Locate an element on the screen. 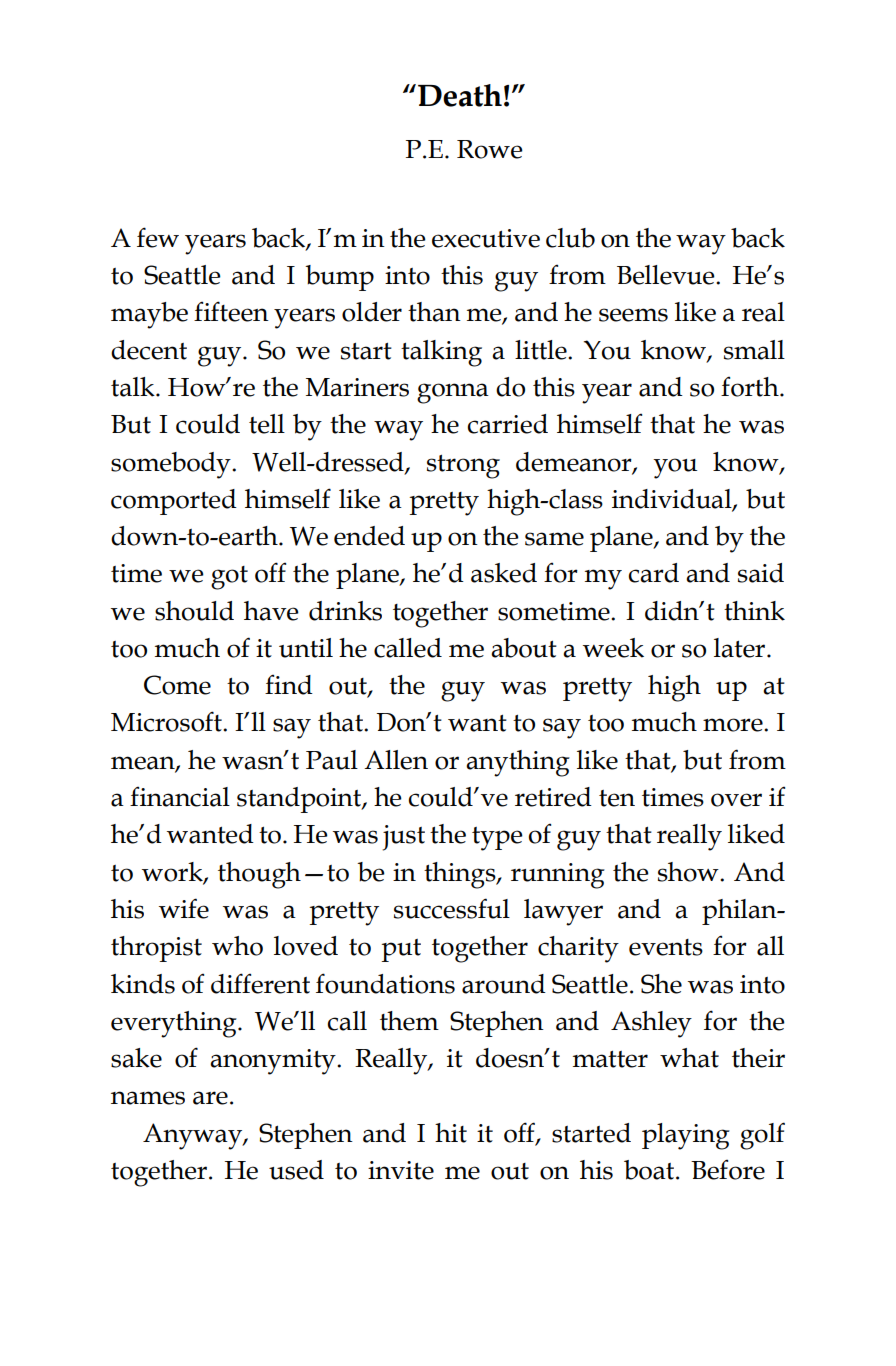 The image size is (896, 1366). few is located at coordinates (158, 237).
